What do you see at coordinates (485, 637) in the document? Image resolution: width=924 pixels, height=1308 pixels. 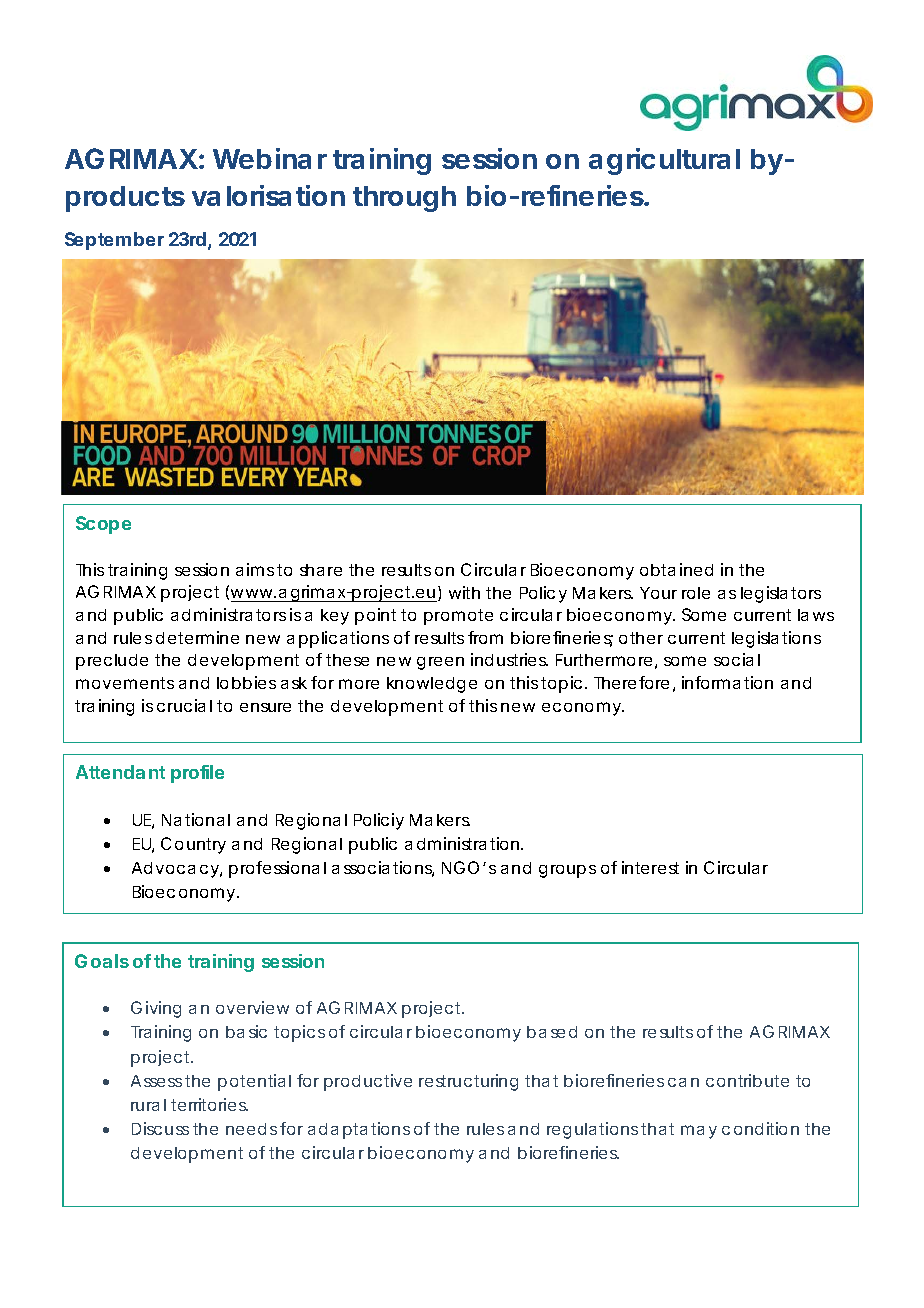 I see `from` at bounding box center [485, 637].
